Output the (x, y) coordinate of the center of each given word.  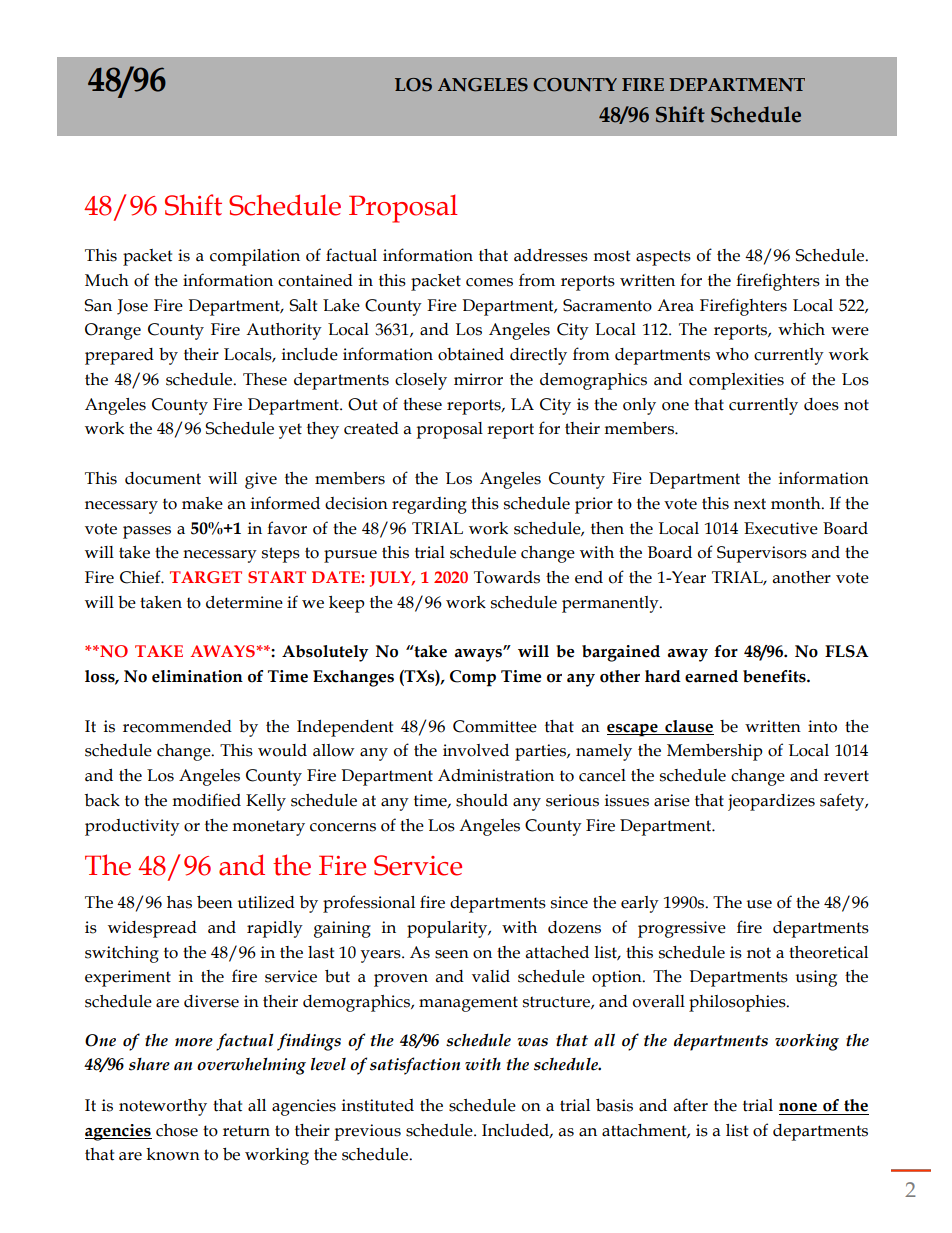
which (801, 329)
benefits (775, 676)
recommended (177, 726)
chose (177, 1130)
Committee (495, 726)
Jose (132, 307)
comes (489, 282)
